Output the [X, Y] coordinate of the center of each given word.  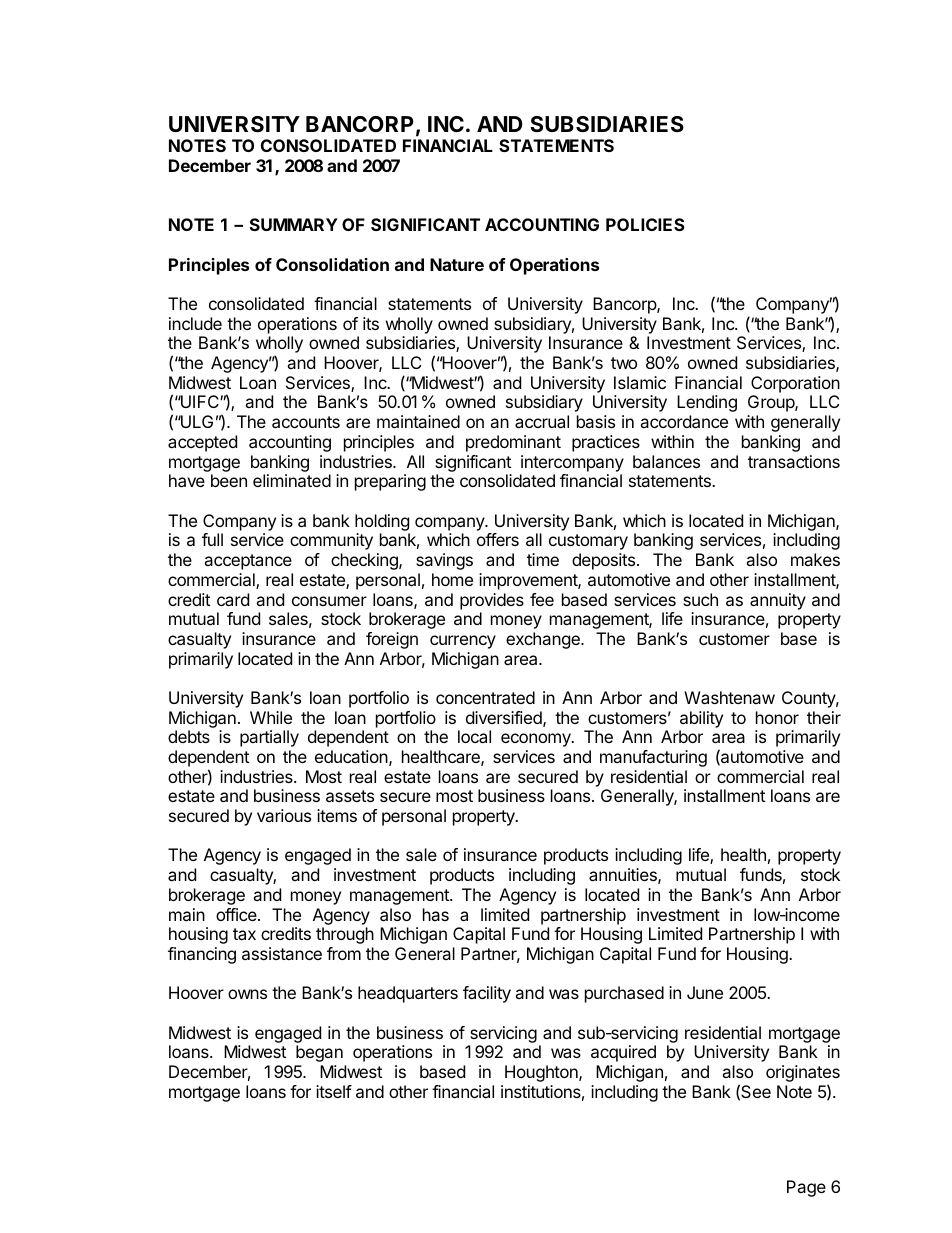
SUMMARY [294, 224]
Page [806, 1188]
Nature [457, 264]
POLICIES [645, 224]
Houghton [542, 1073]
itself [334, 1091]
